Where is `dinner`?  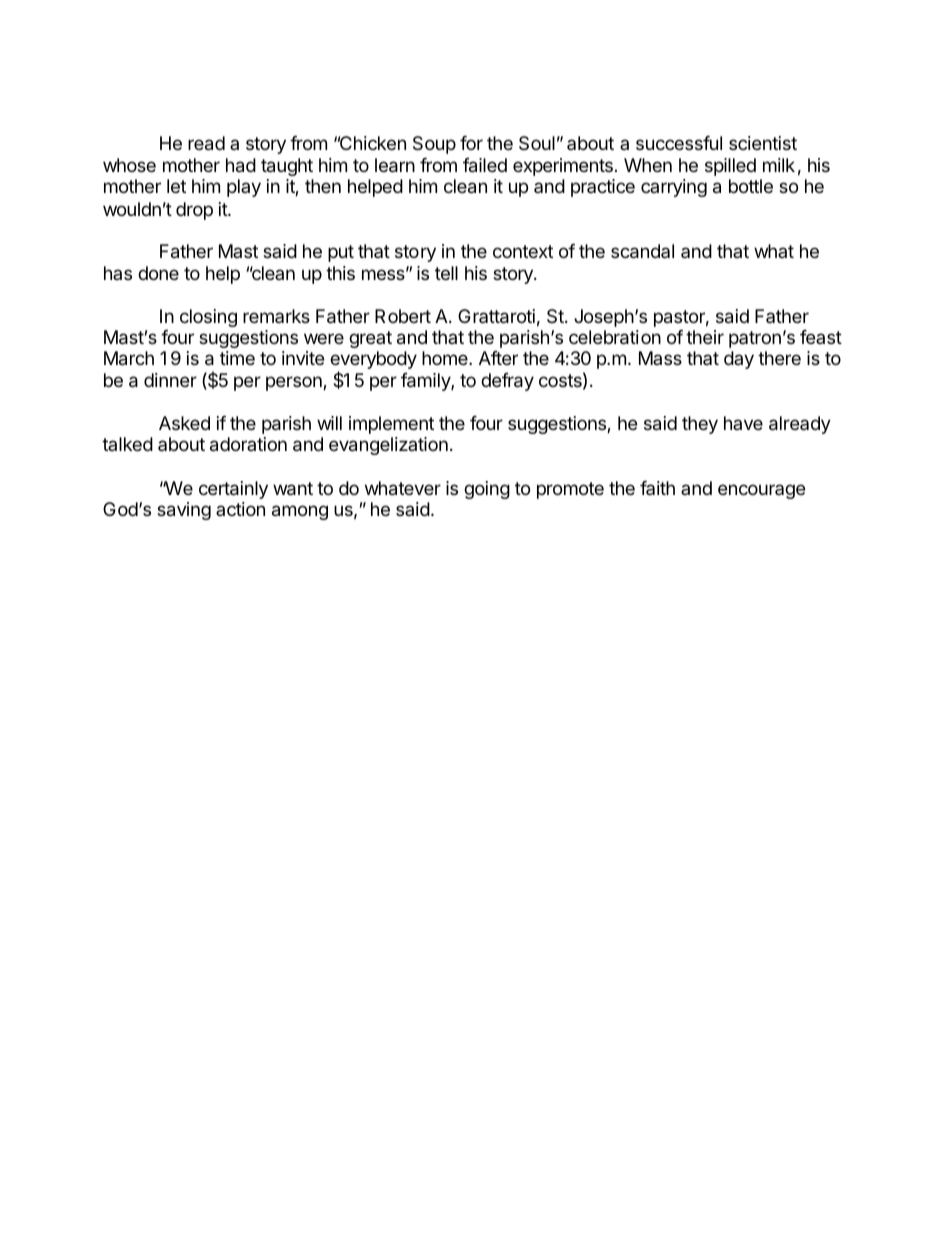
dinner is located at coordinates (170, 380).
